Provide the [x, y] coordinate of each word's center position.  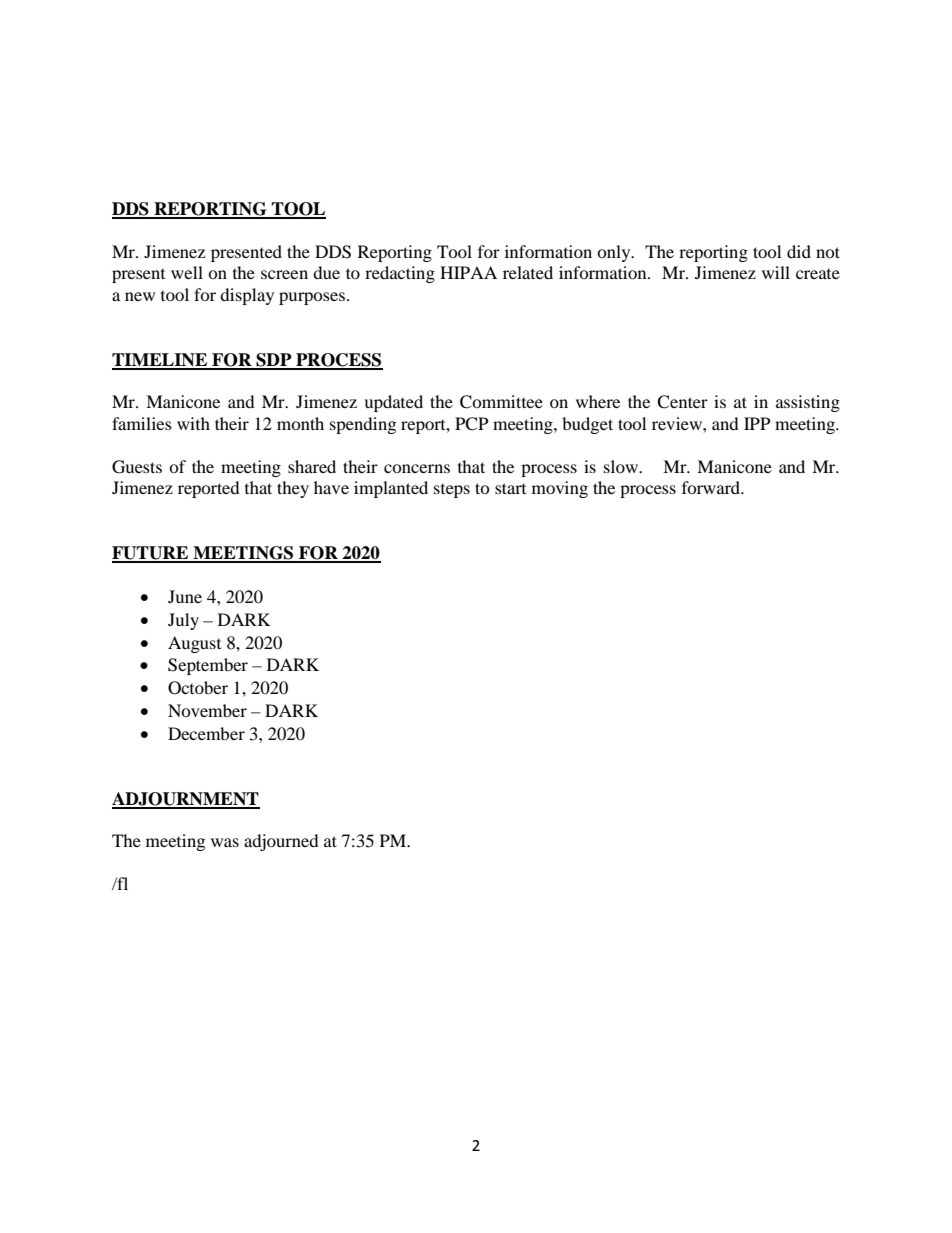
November [207, 710]
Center [682, 402]
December [206, 733]
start [510, 488]
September [208, 666]
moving [560, 489]
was [225, 842]
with [193, 423]
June [185, 596]
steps [452, 491]
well [187, 272]
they [293, 489]
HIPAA [468, 272]
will [776, 272]
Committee [501, 402]
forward [712, 487]
